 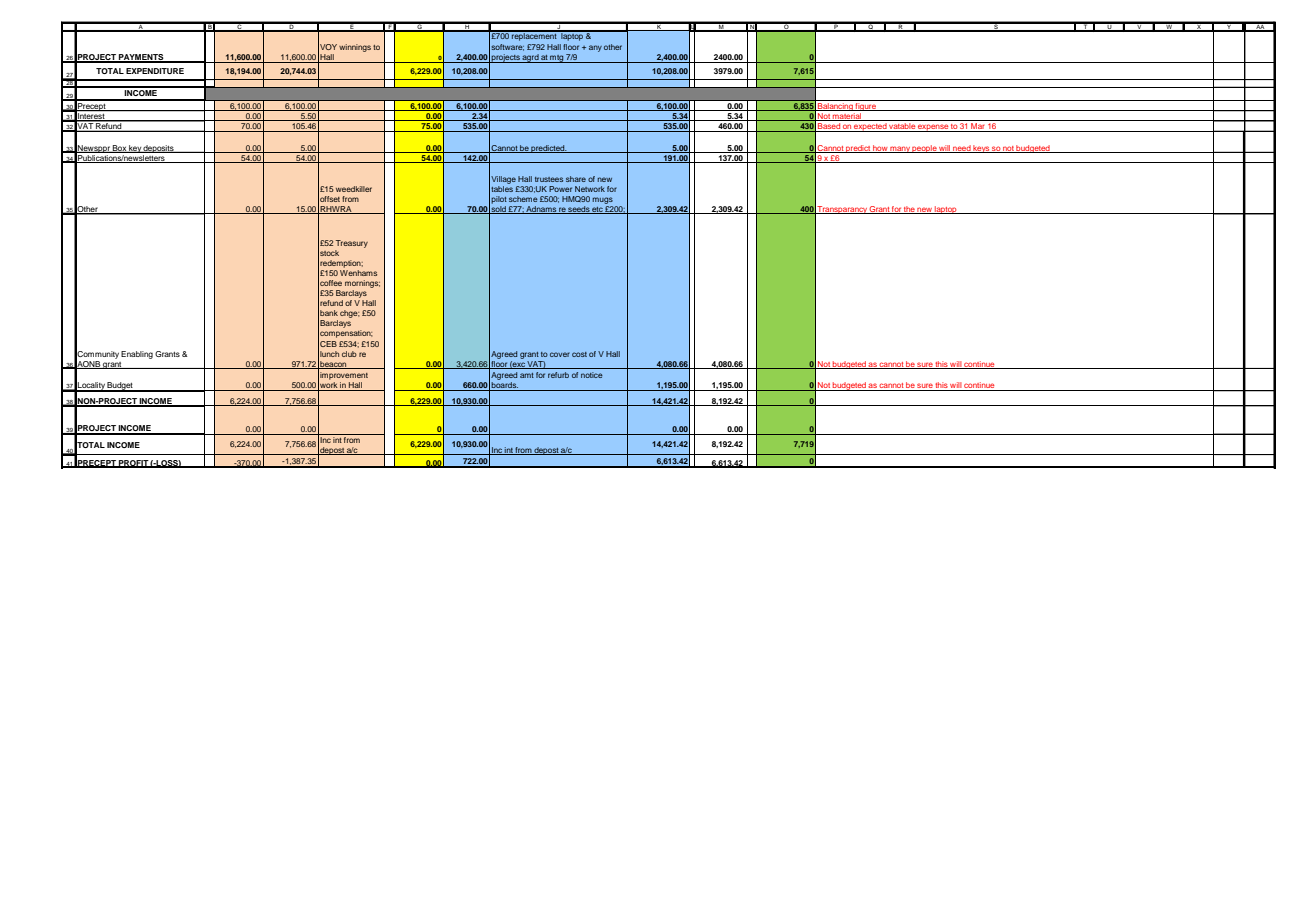 What do you see at coordinates (141, 58) in the document?
I see `PAYMENTS` at bounding box center [141, 58].
